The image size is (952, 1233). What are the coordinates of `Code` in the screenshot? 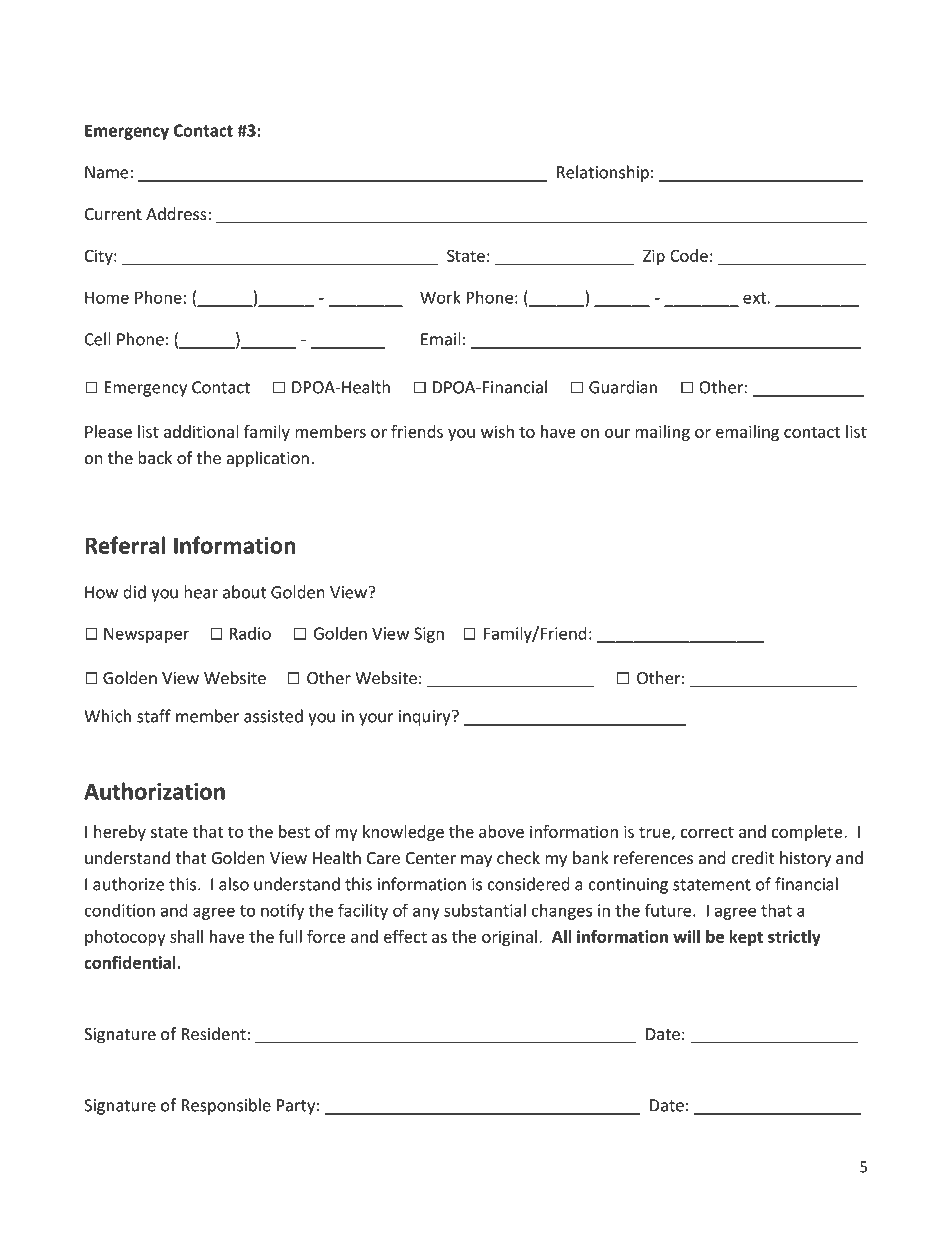 It's located at (689, 255).
